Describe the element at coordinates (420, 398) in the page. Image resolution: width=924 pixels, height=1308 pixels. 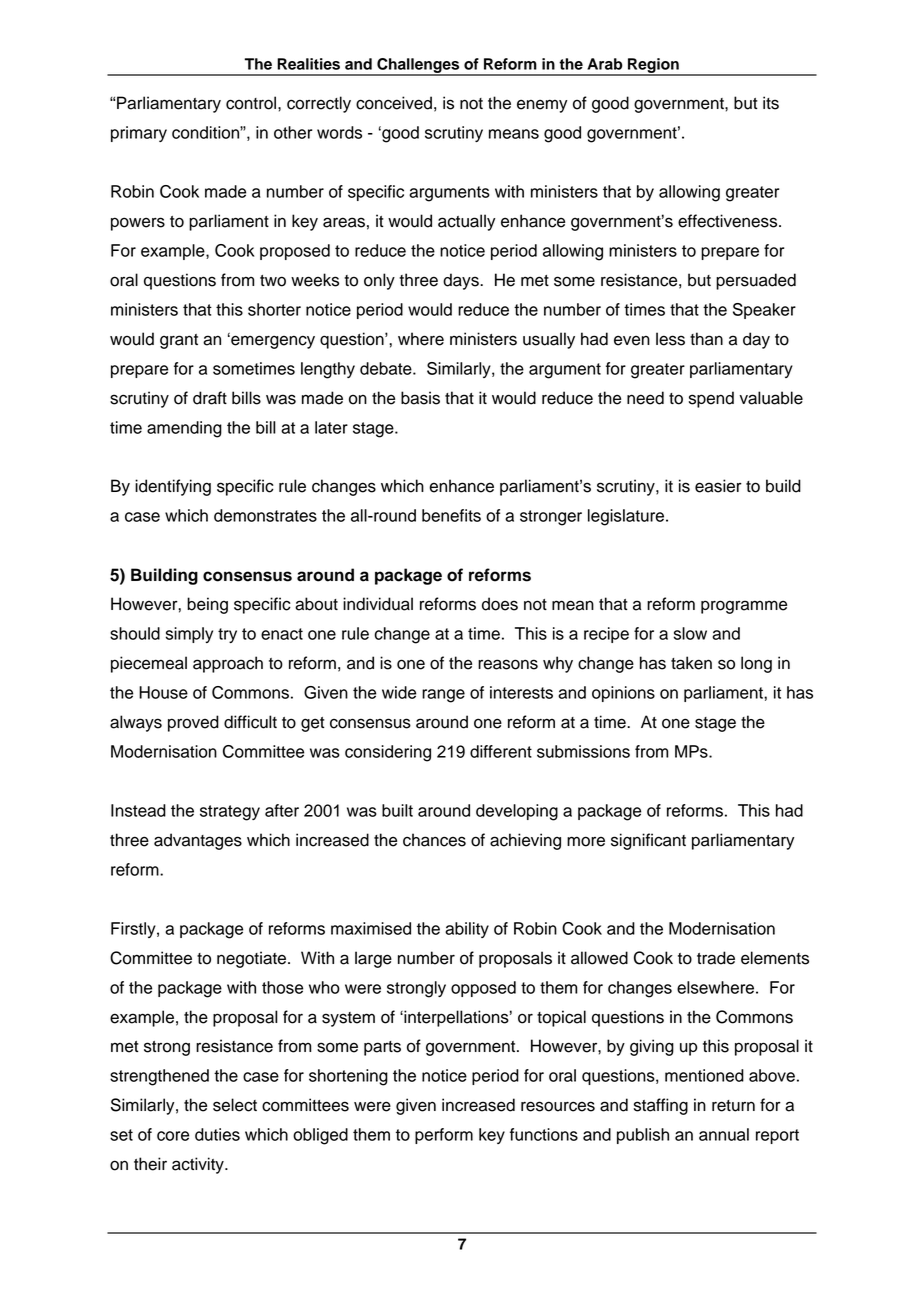
I see `basis` at that location.
